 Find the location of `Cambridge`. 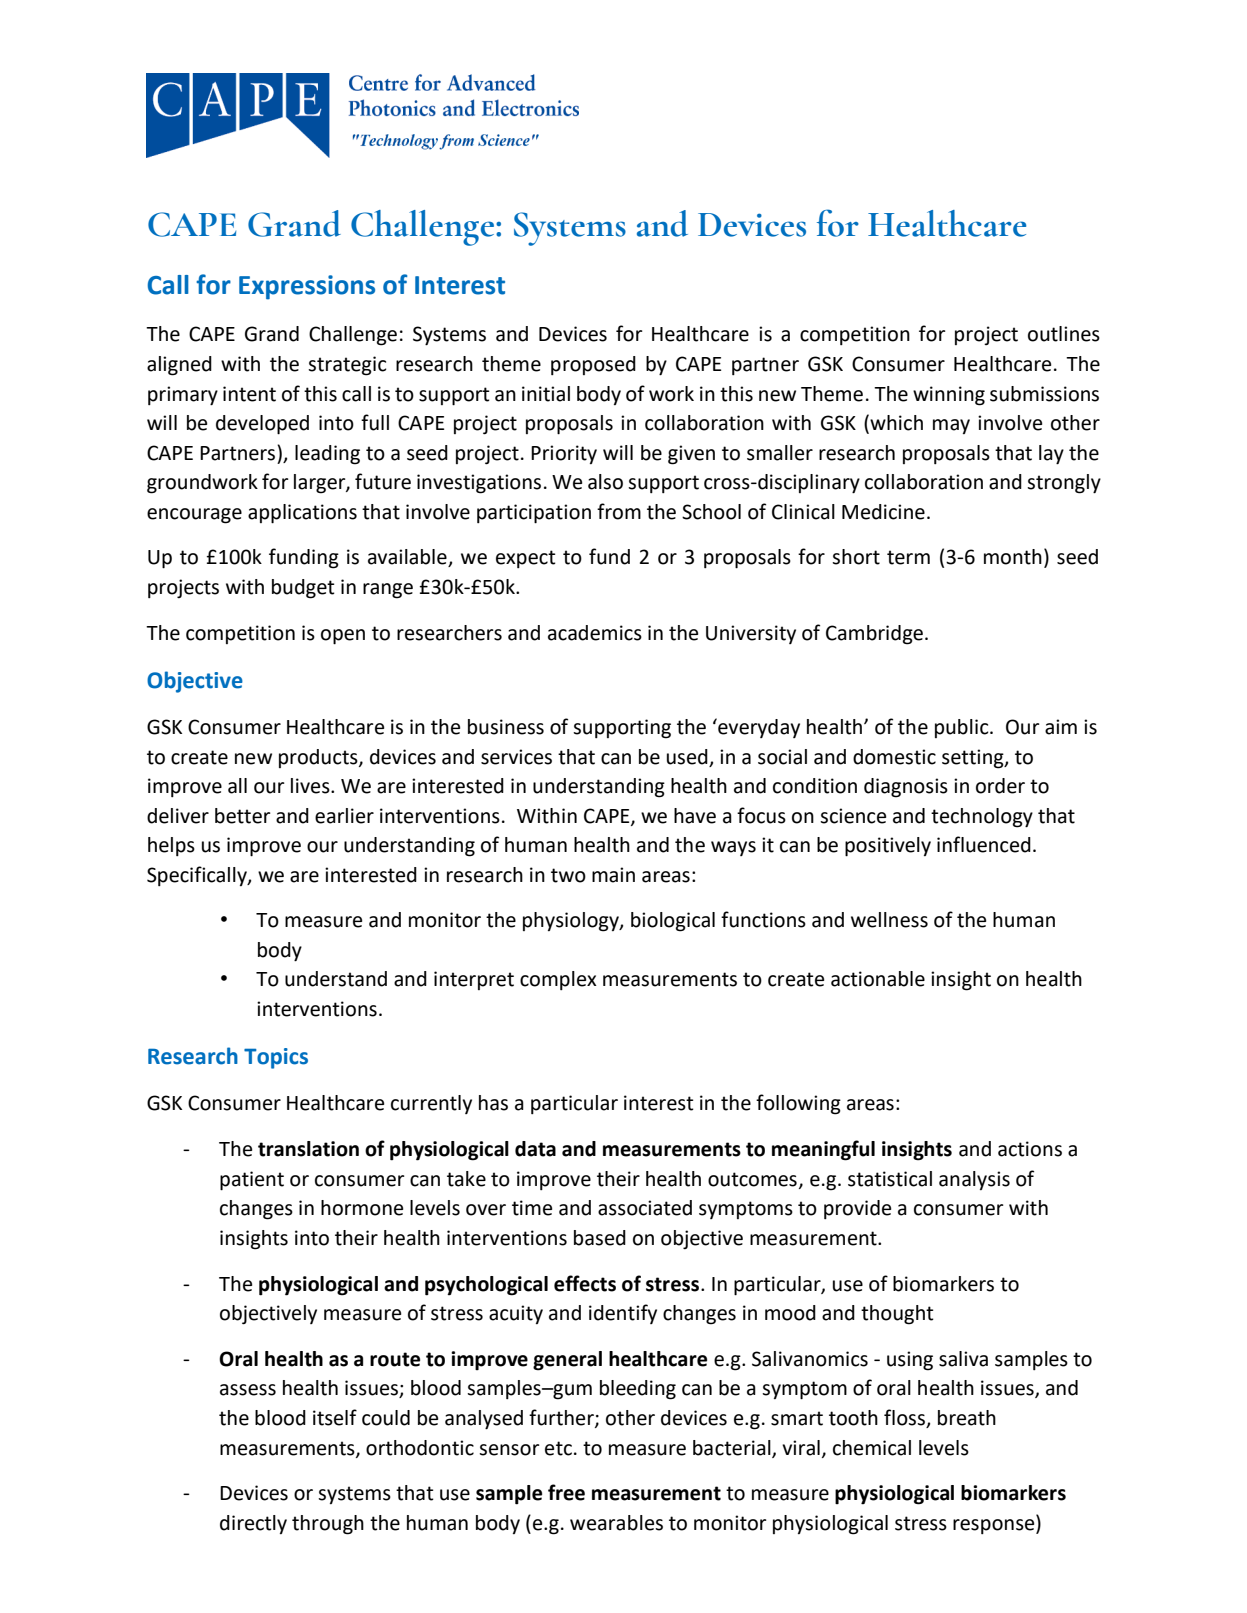

Cambridge is located at coordinates (876, 635).
